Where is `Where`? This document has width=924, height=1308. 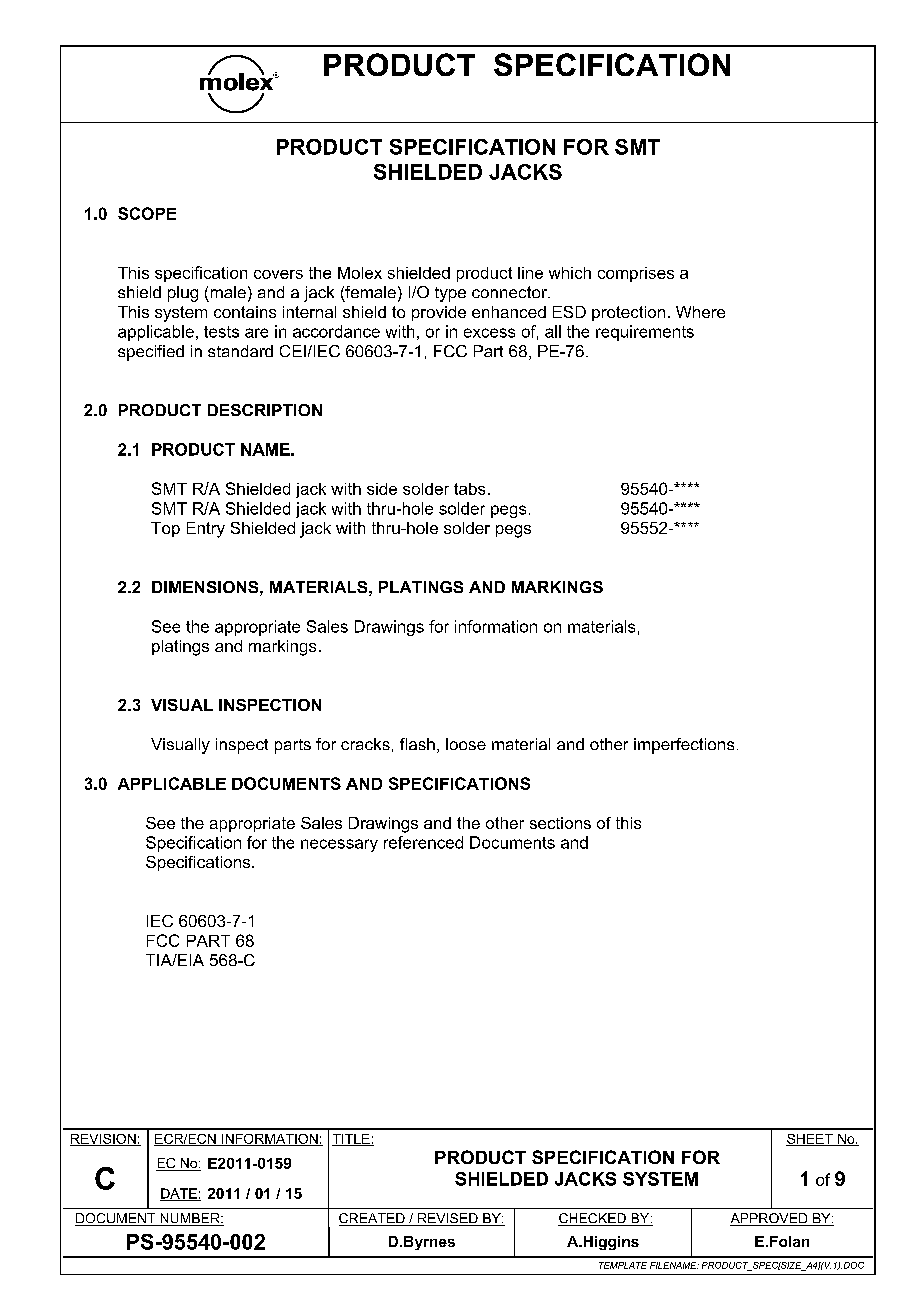 Where is located at coordinates (700, 312).
